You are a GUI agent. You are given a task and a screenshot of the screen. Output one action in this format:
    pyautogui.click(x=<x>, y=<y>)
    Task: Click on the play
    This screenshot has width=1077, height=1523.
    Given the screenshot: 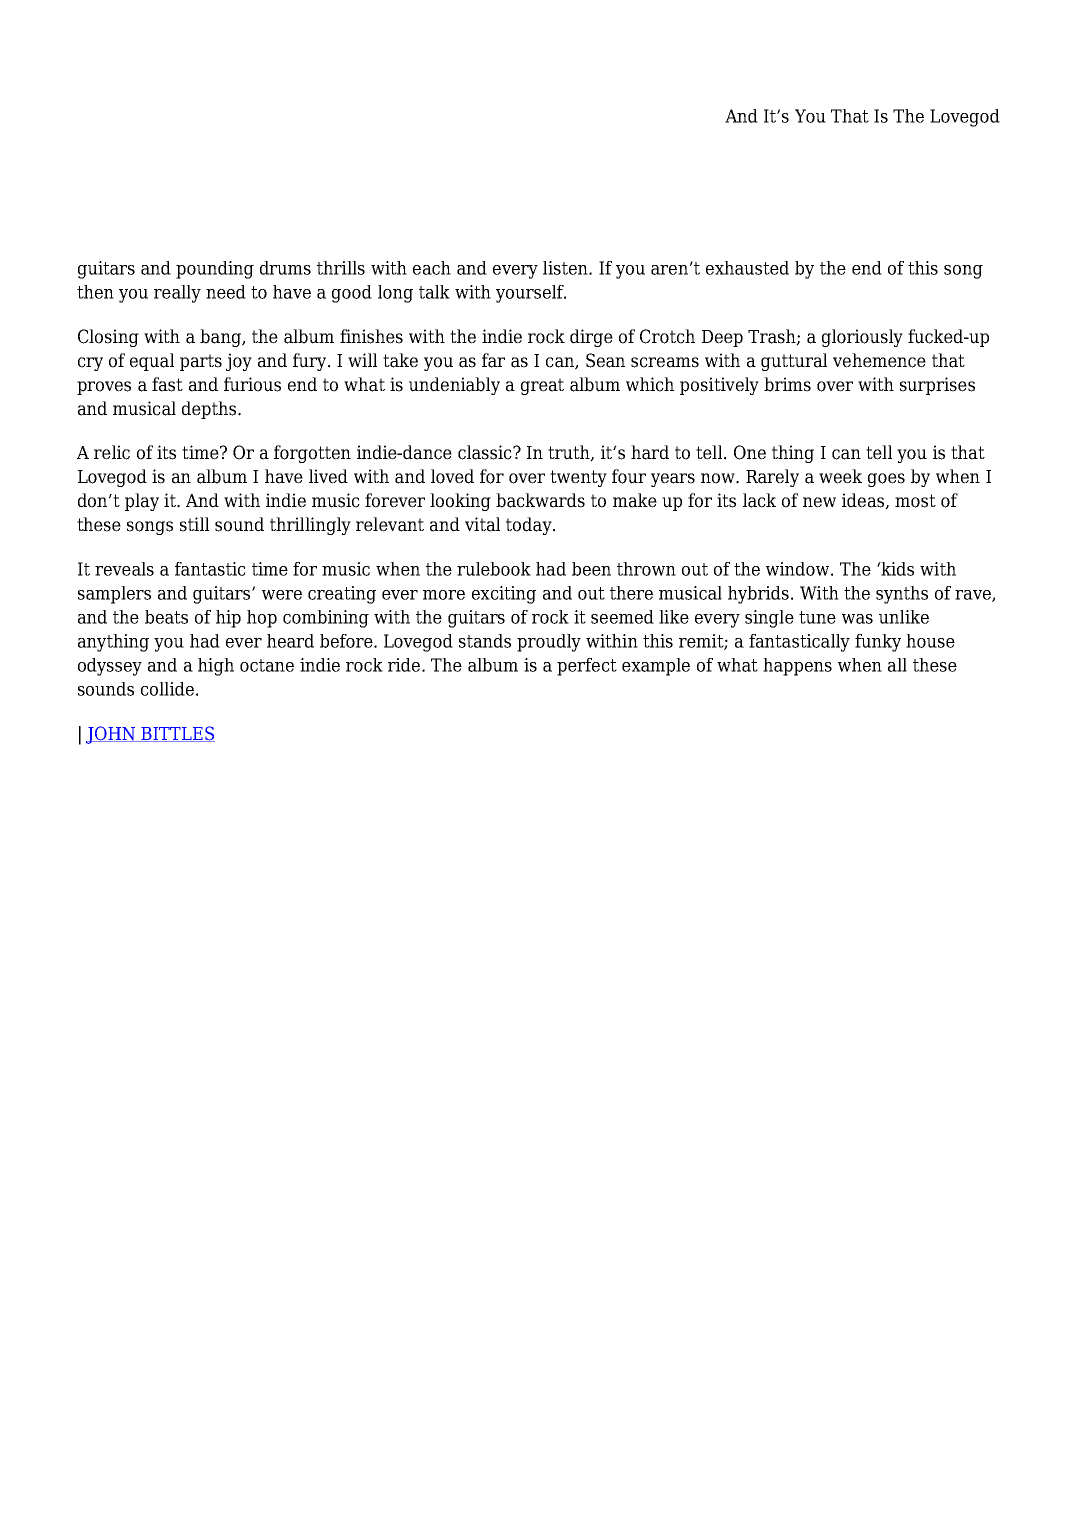 What is the action you would take?
    pyautogui.click(x=142, y=502)
